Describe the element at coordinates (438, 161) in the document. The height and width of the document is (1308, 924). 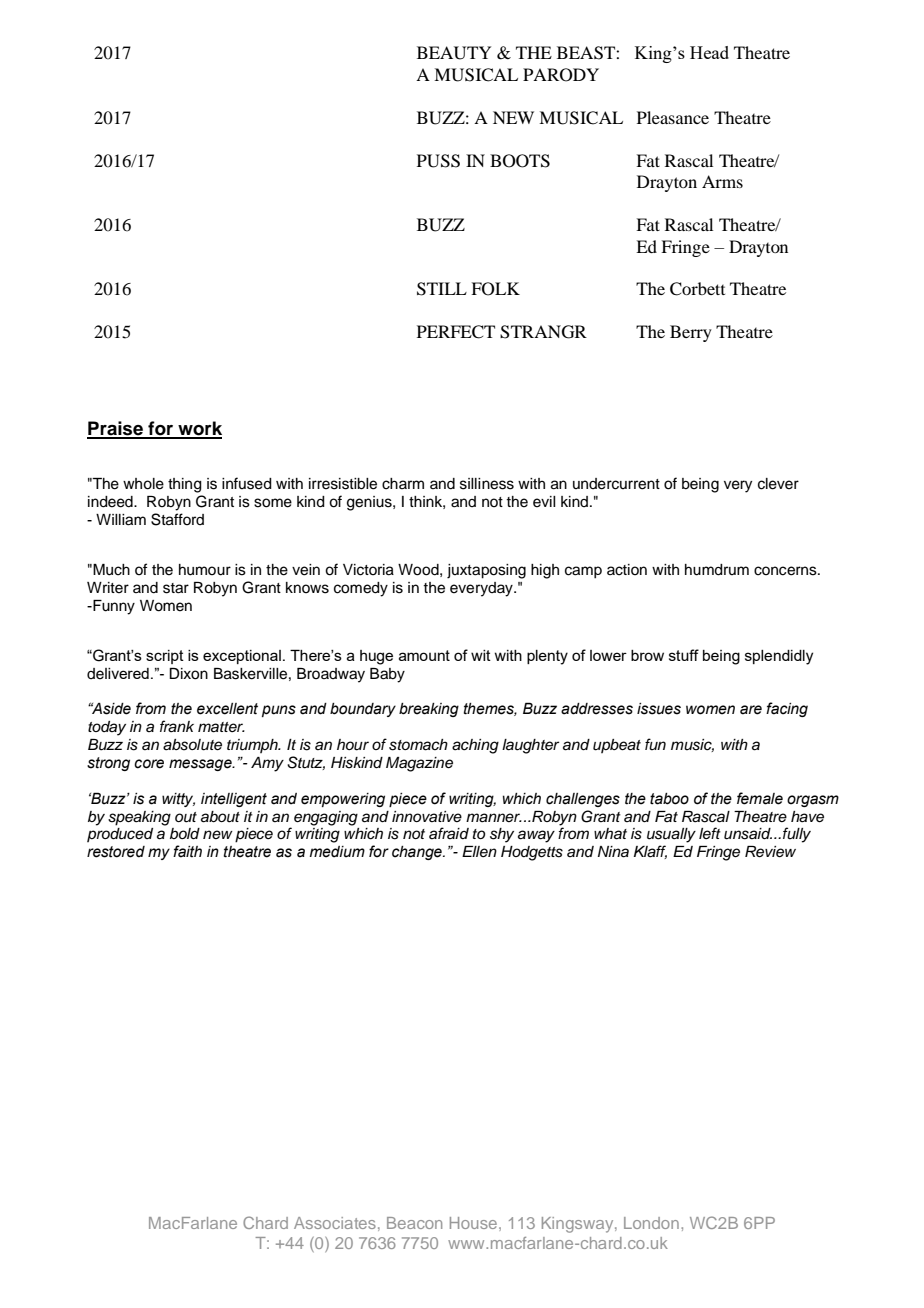
I see `PUSS` at that location.
